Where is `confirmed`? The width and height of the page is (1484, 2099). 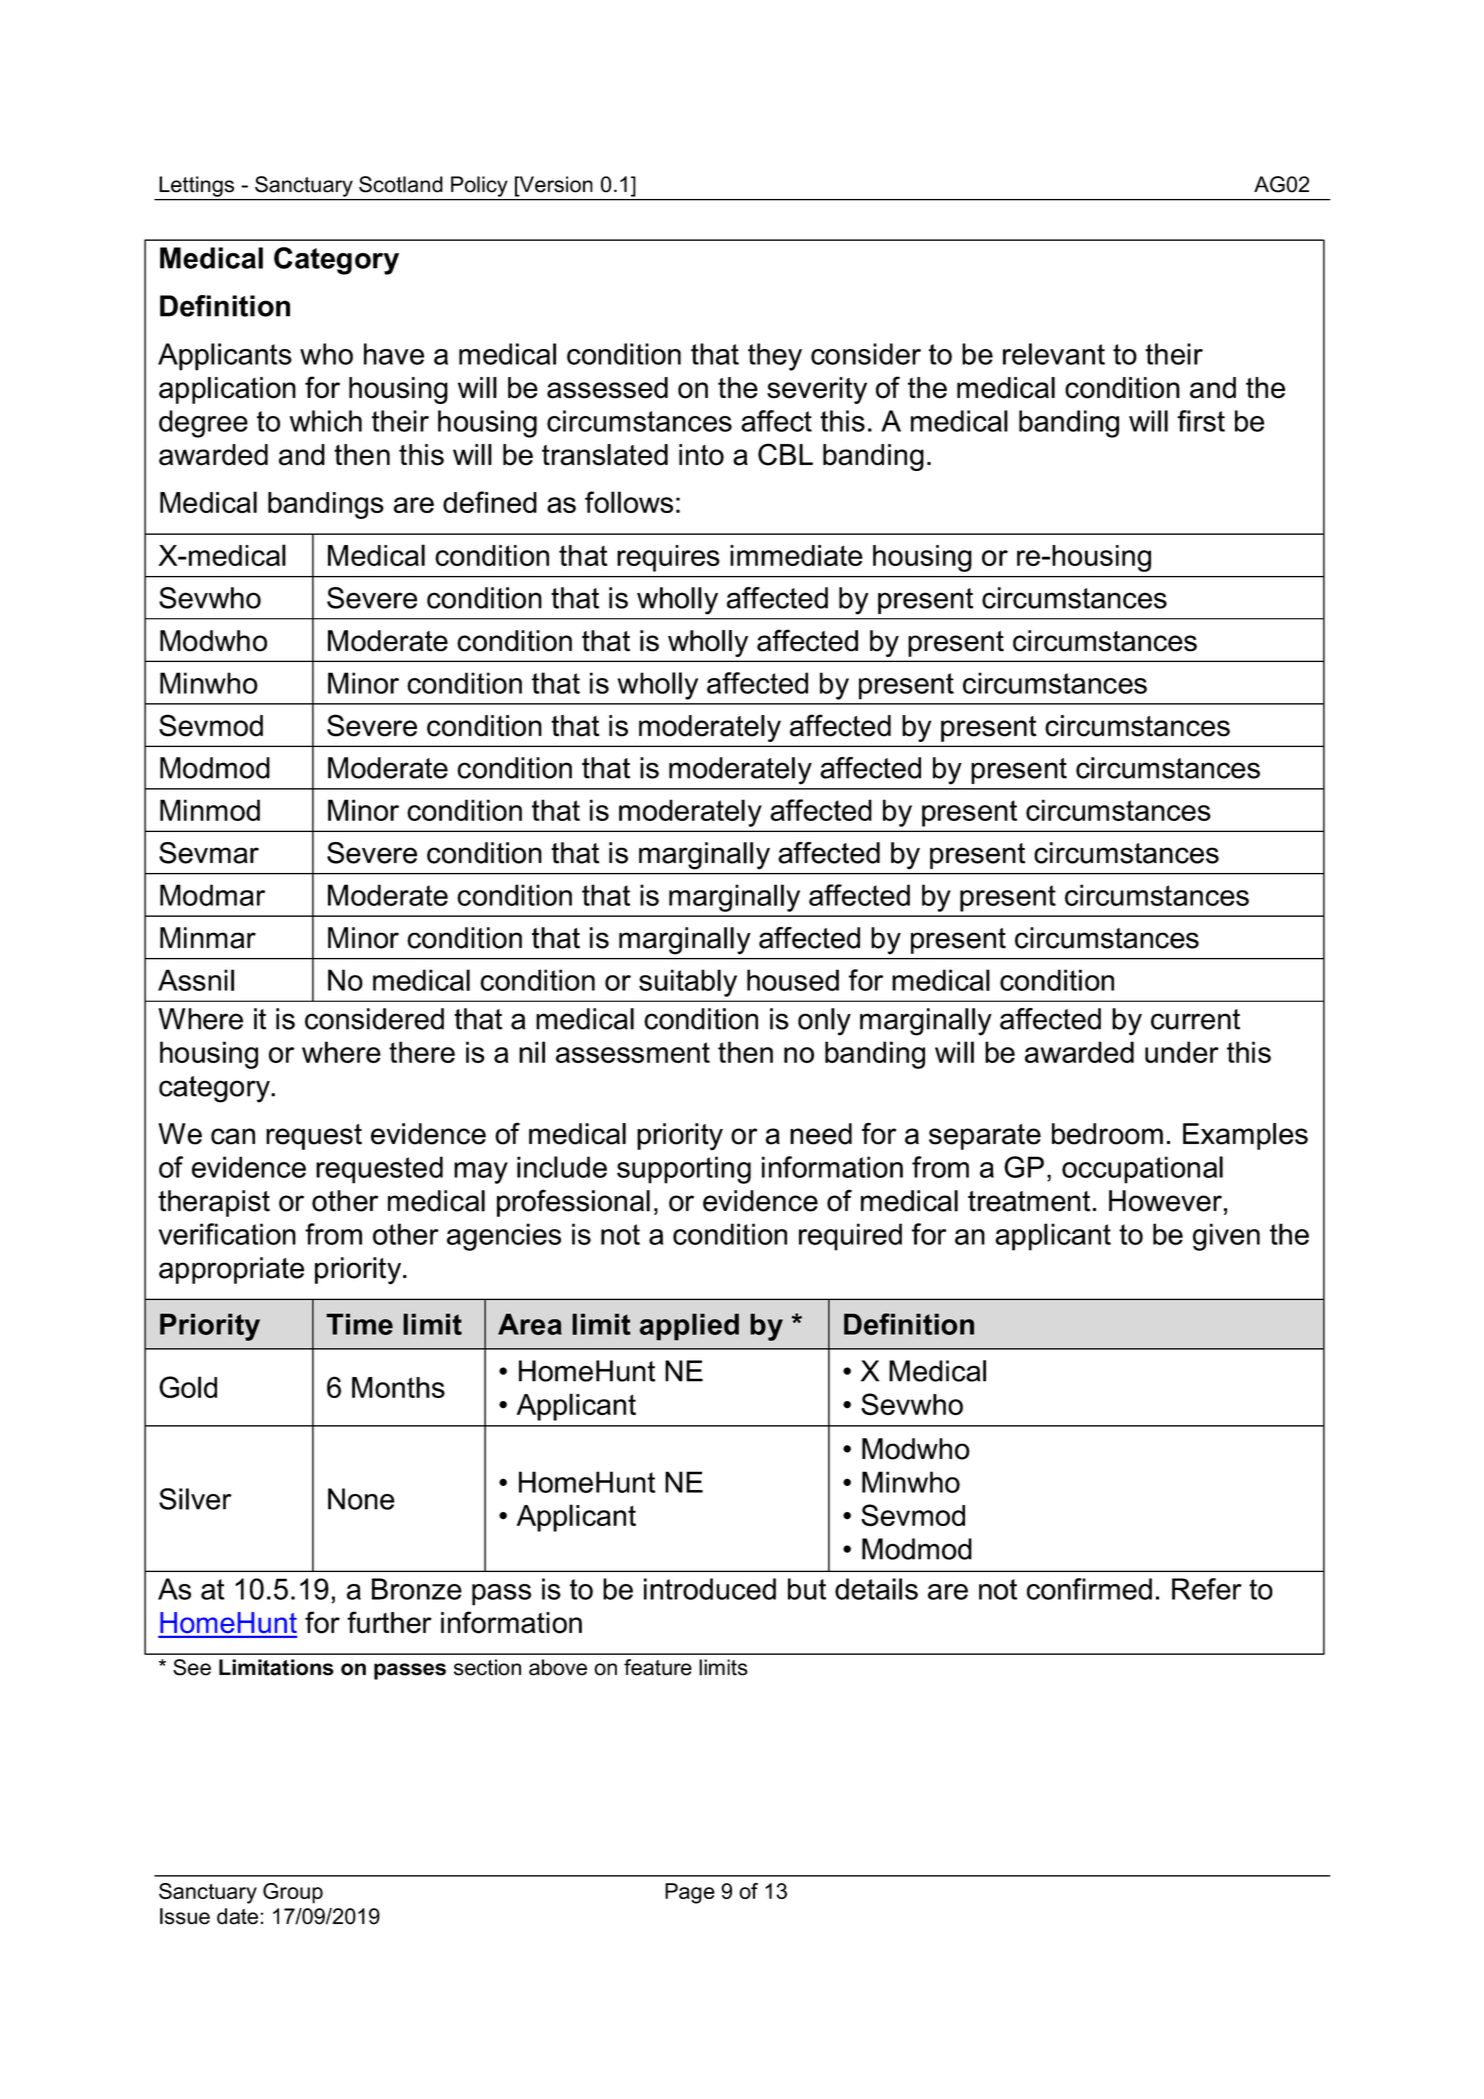 confirmed is located at coordinates (1089, 1589).
